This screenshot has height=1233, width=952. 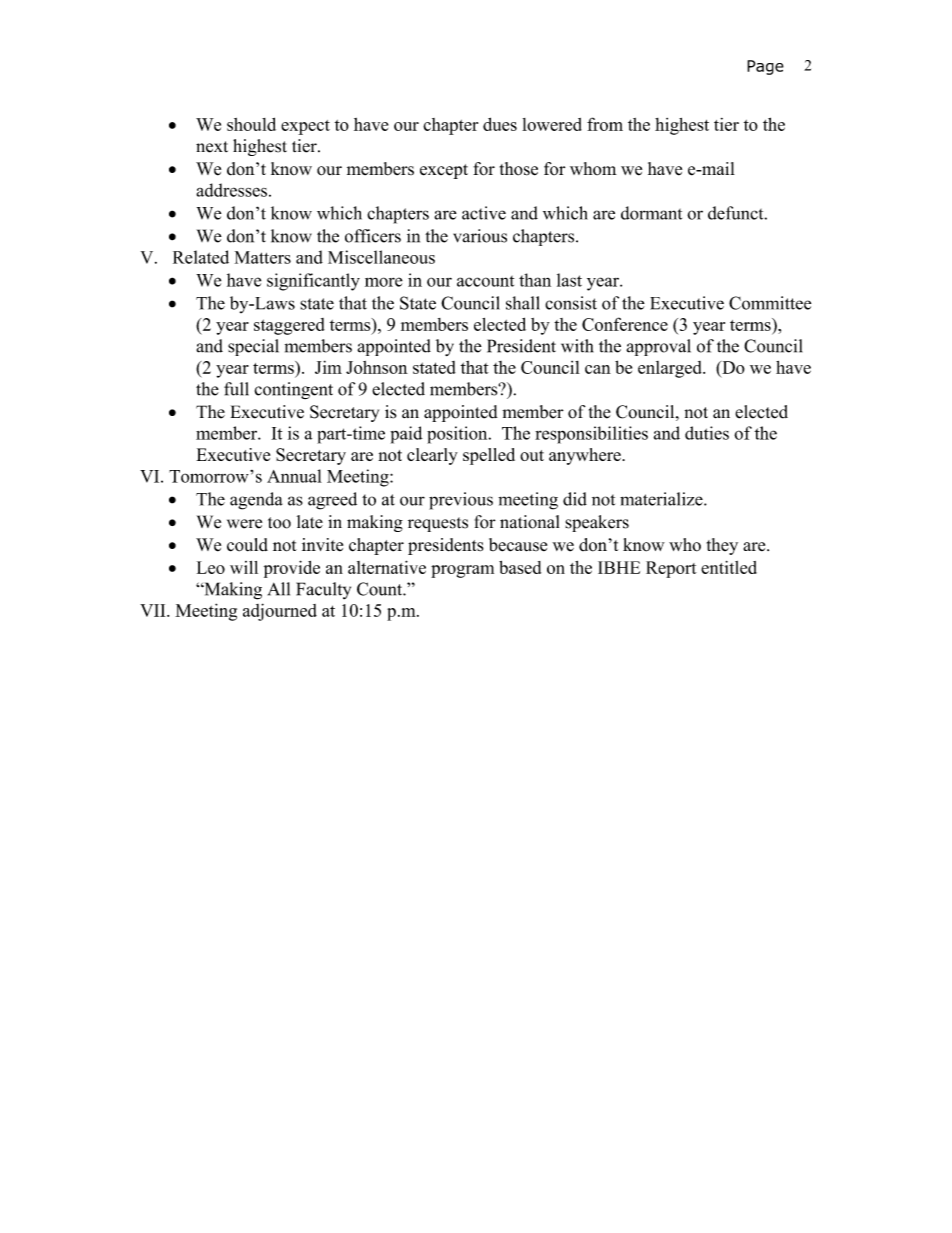 I want to click on special, so click(x=253, y=347).
